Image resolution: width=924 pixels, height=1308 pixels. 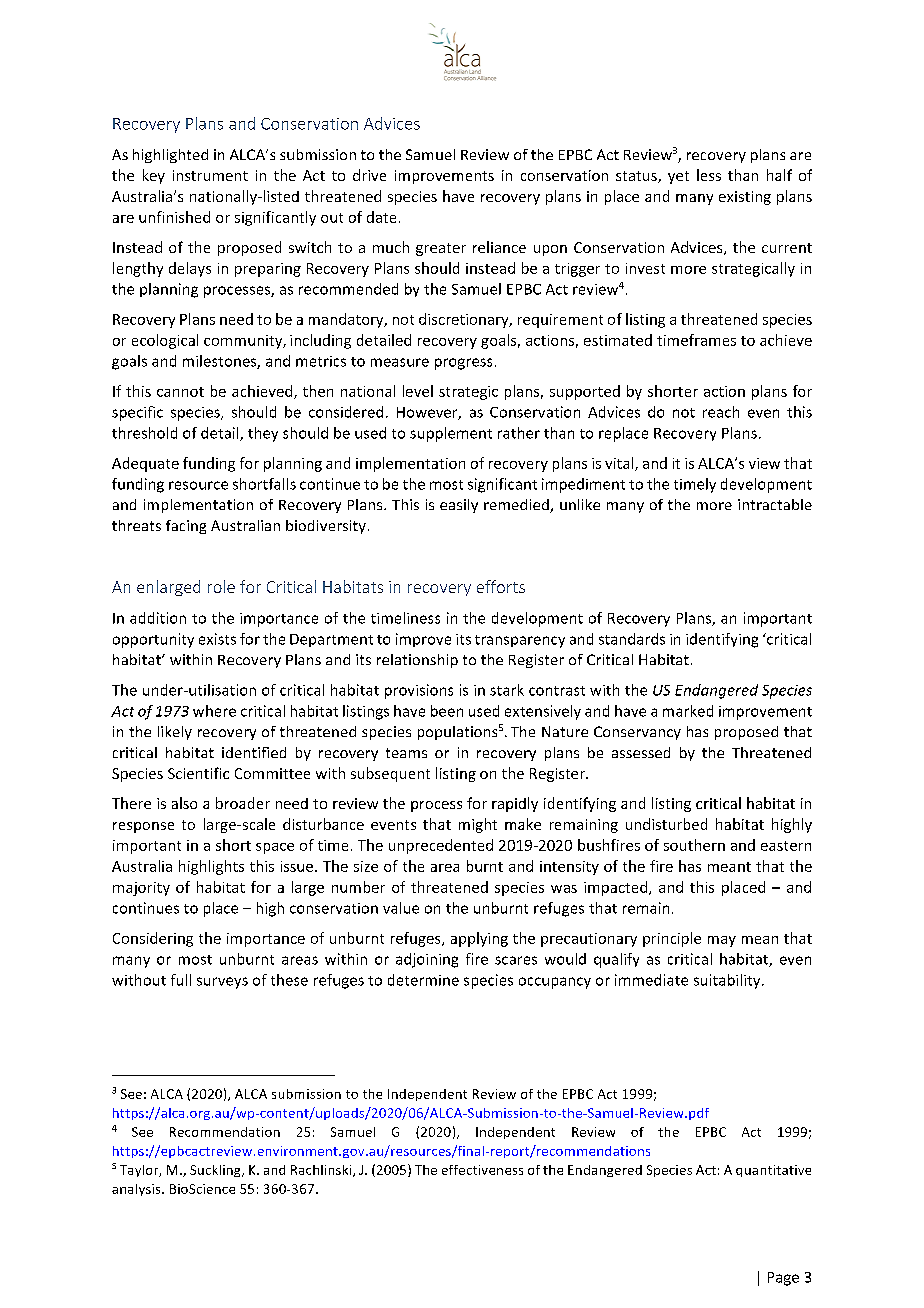 What do you see at coordinates (174, 217) in the document?
I see `unfinished` at bounding box center [174, 217].
